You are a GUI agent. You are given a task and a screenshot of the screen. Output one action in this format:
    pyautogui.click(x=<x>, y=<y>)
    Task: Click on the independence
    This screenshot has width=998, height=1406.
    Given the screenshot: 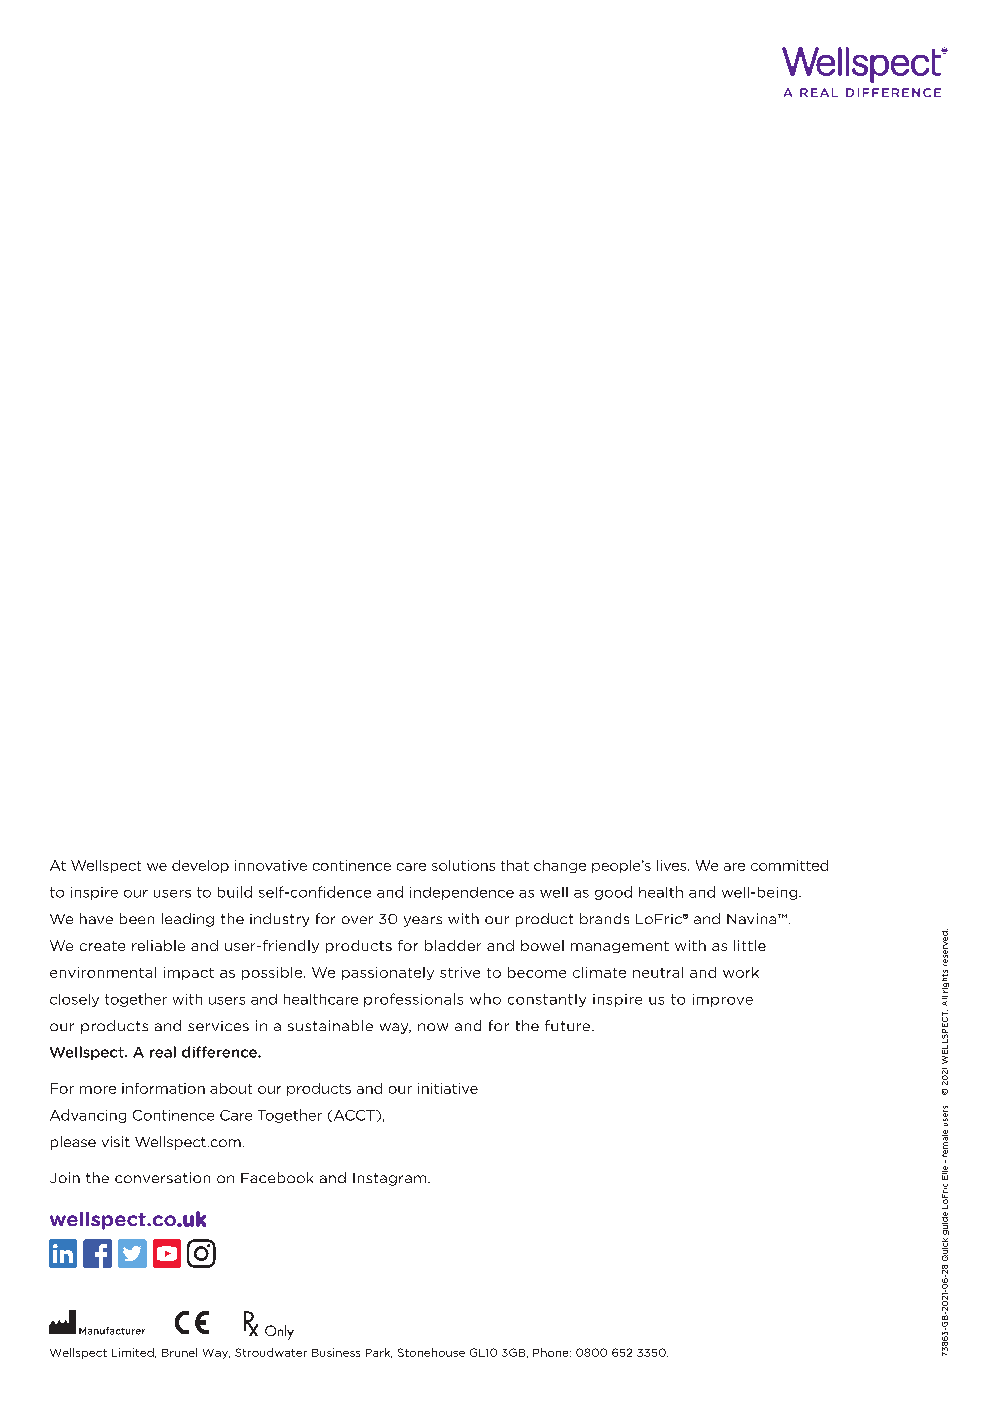 What is the action you would take?
    pyautogui.click(x=462, y=893)
